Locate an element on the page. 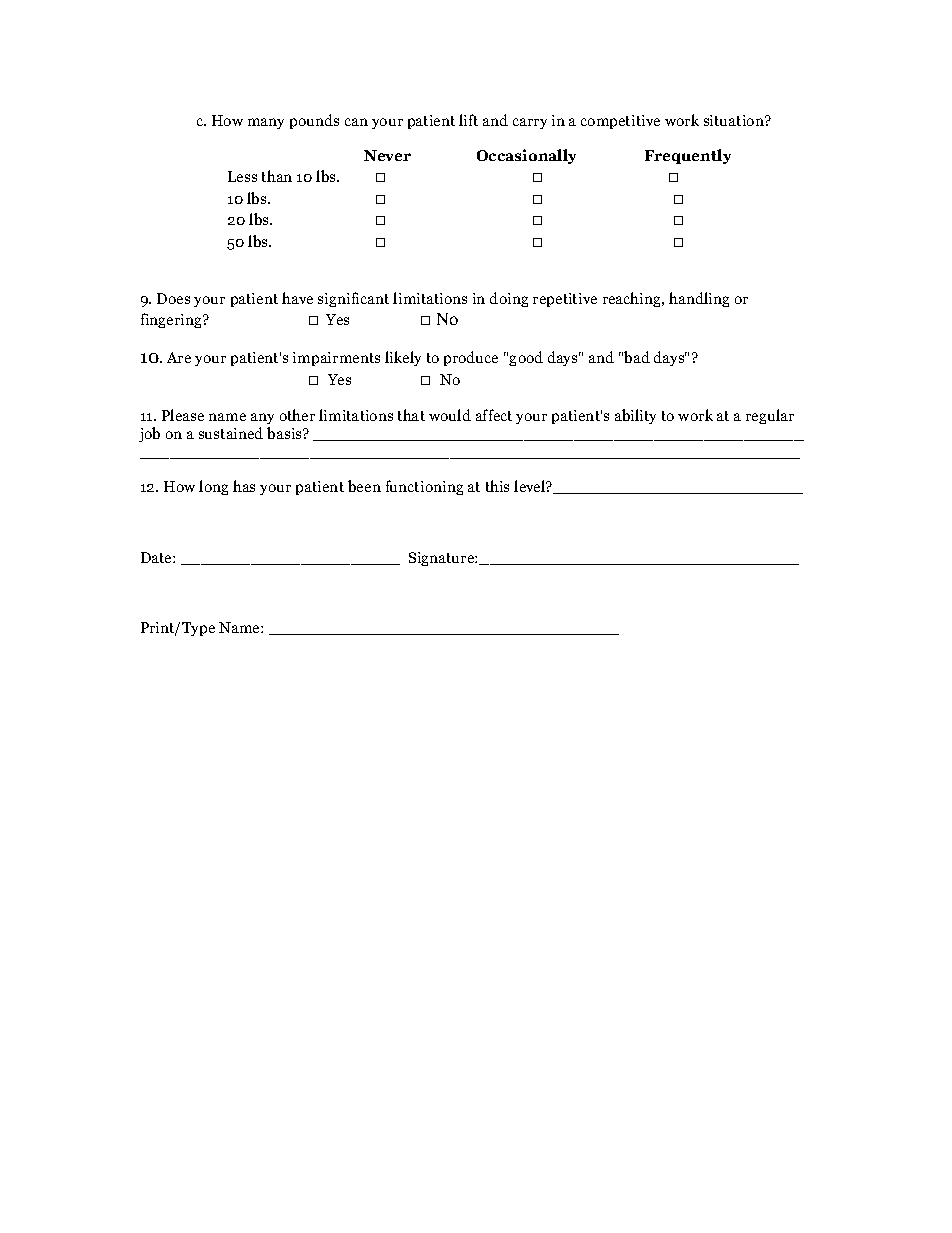 This document has height=1233, width=952. doing is located at coordinates (509, 299).
